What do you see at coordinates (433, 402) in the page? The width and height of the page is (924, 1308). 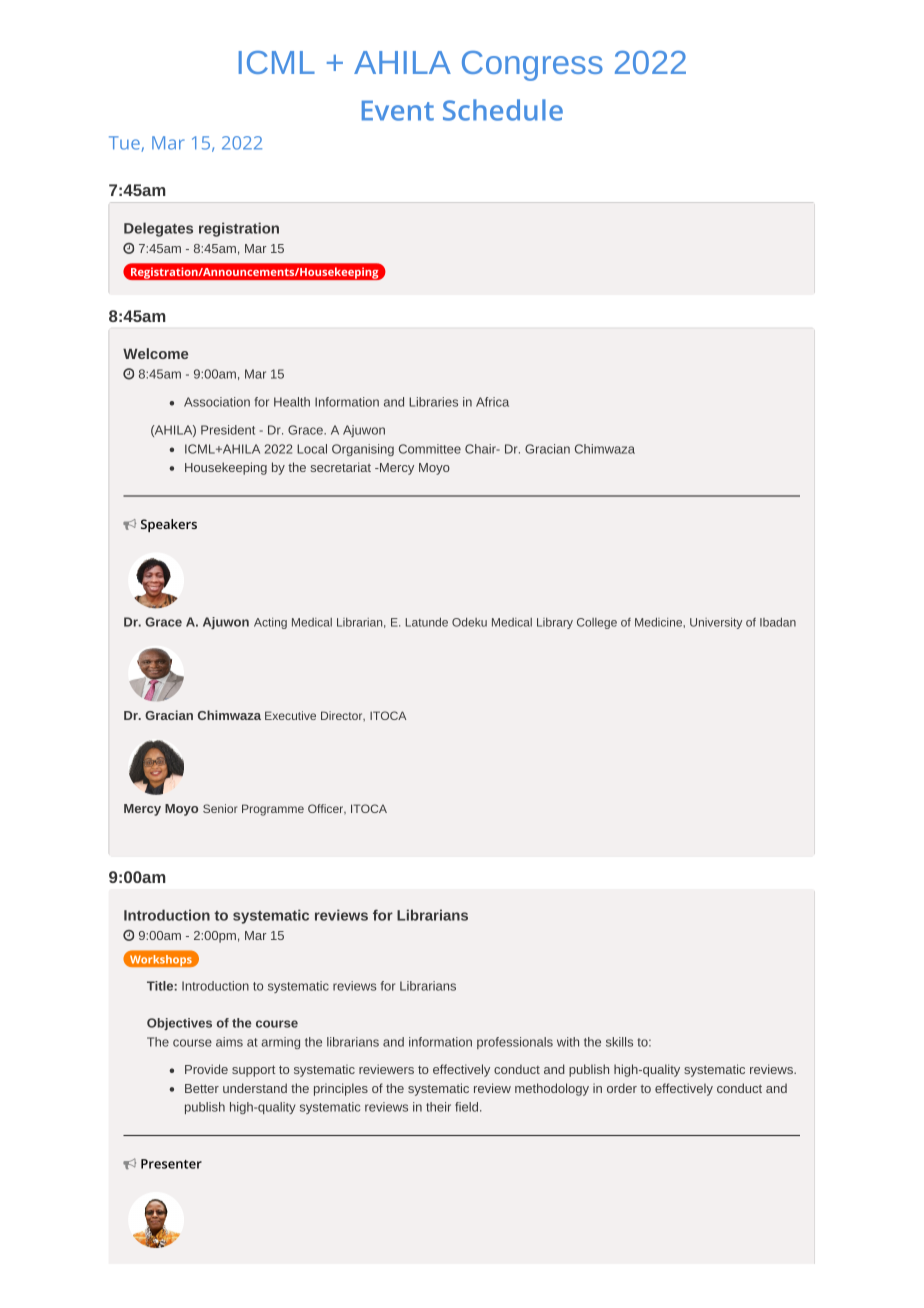 I see `Libraries` at bounding box center [433, 402].
